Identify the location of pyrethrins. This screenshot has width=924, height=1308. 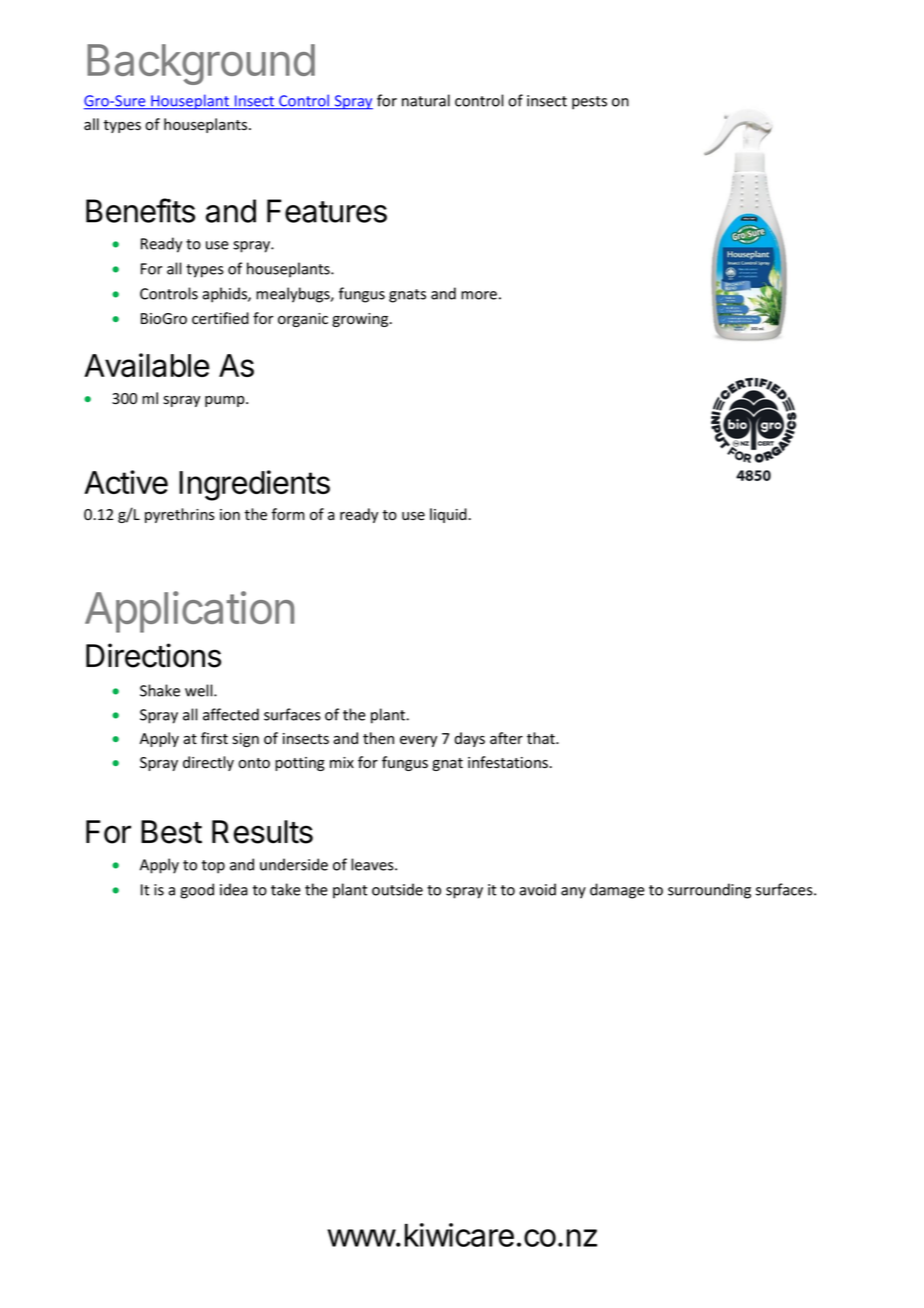
(180, 515).
